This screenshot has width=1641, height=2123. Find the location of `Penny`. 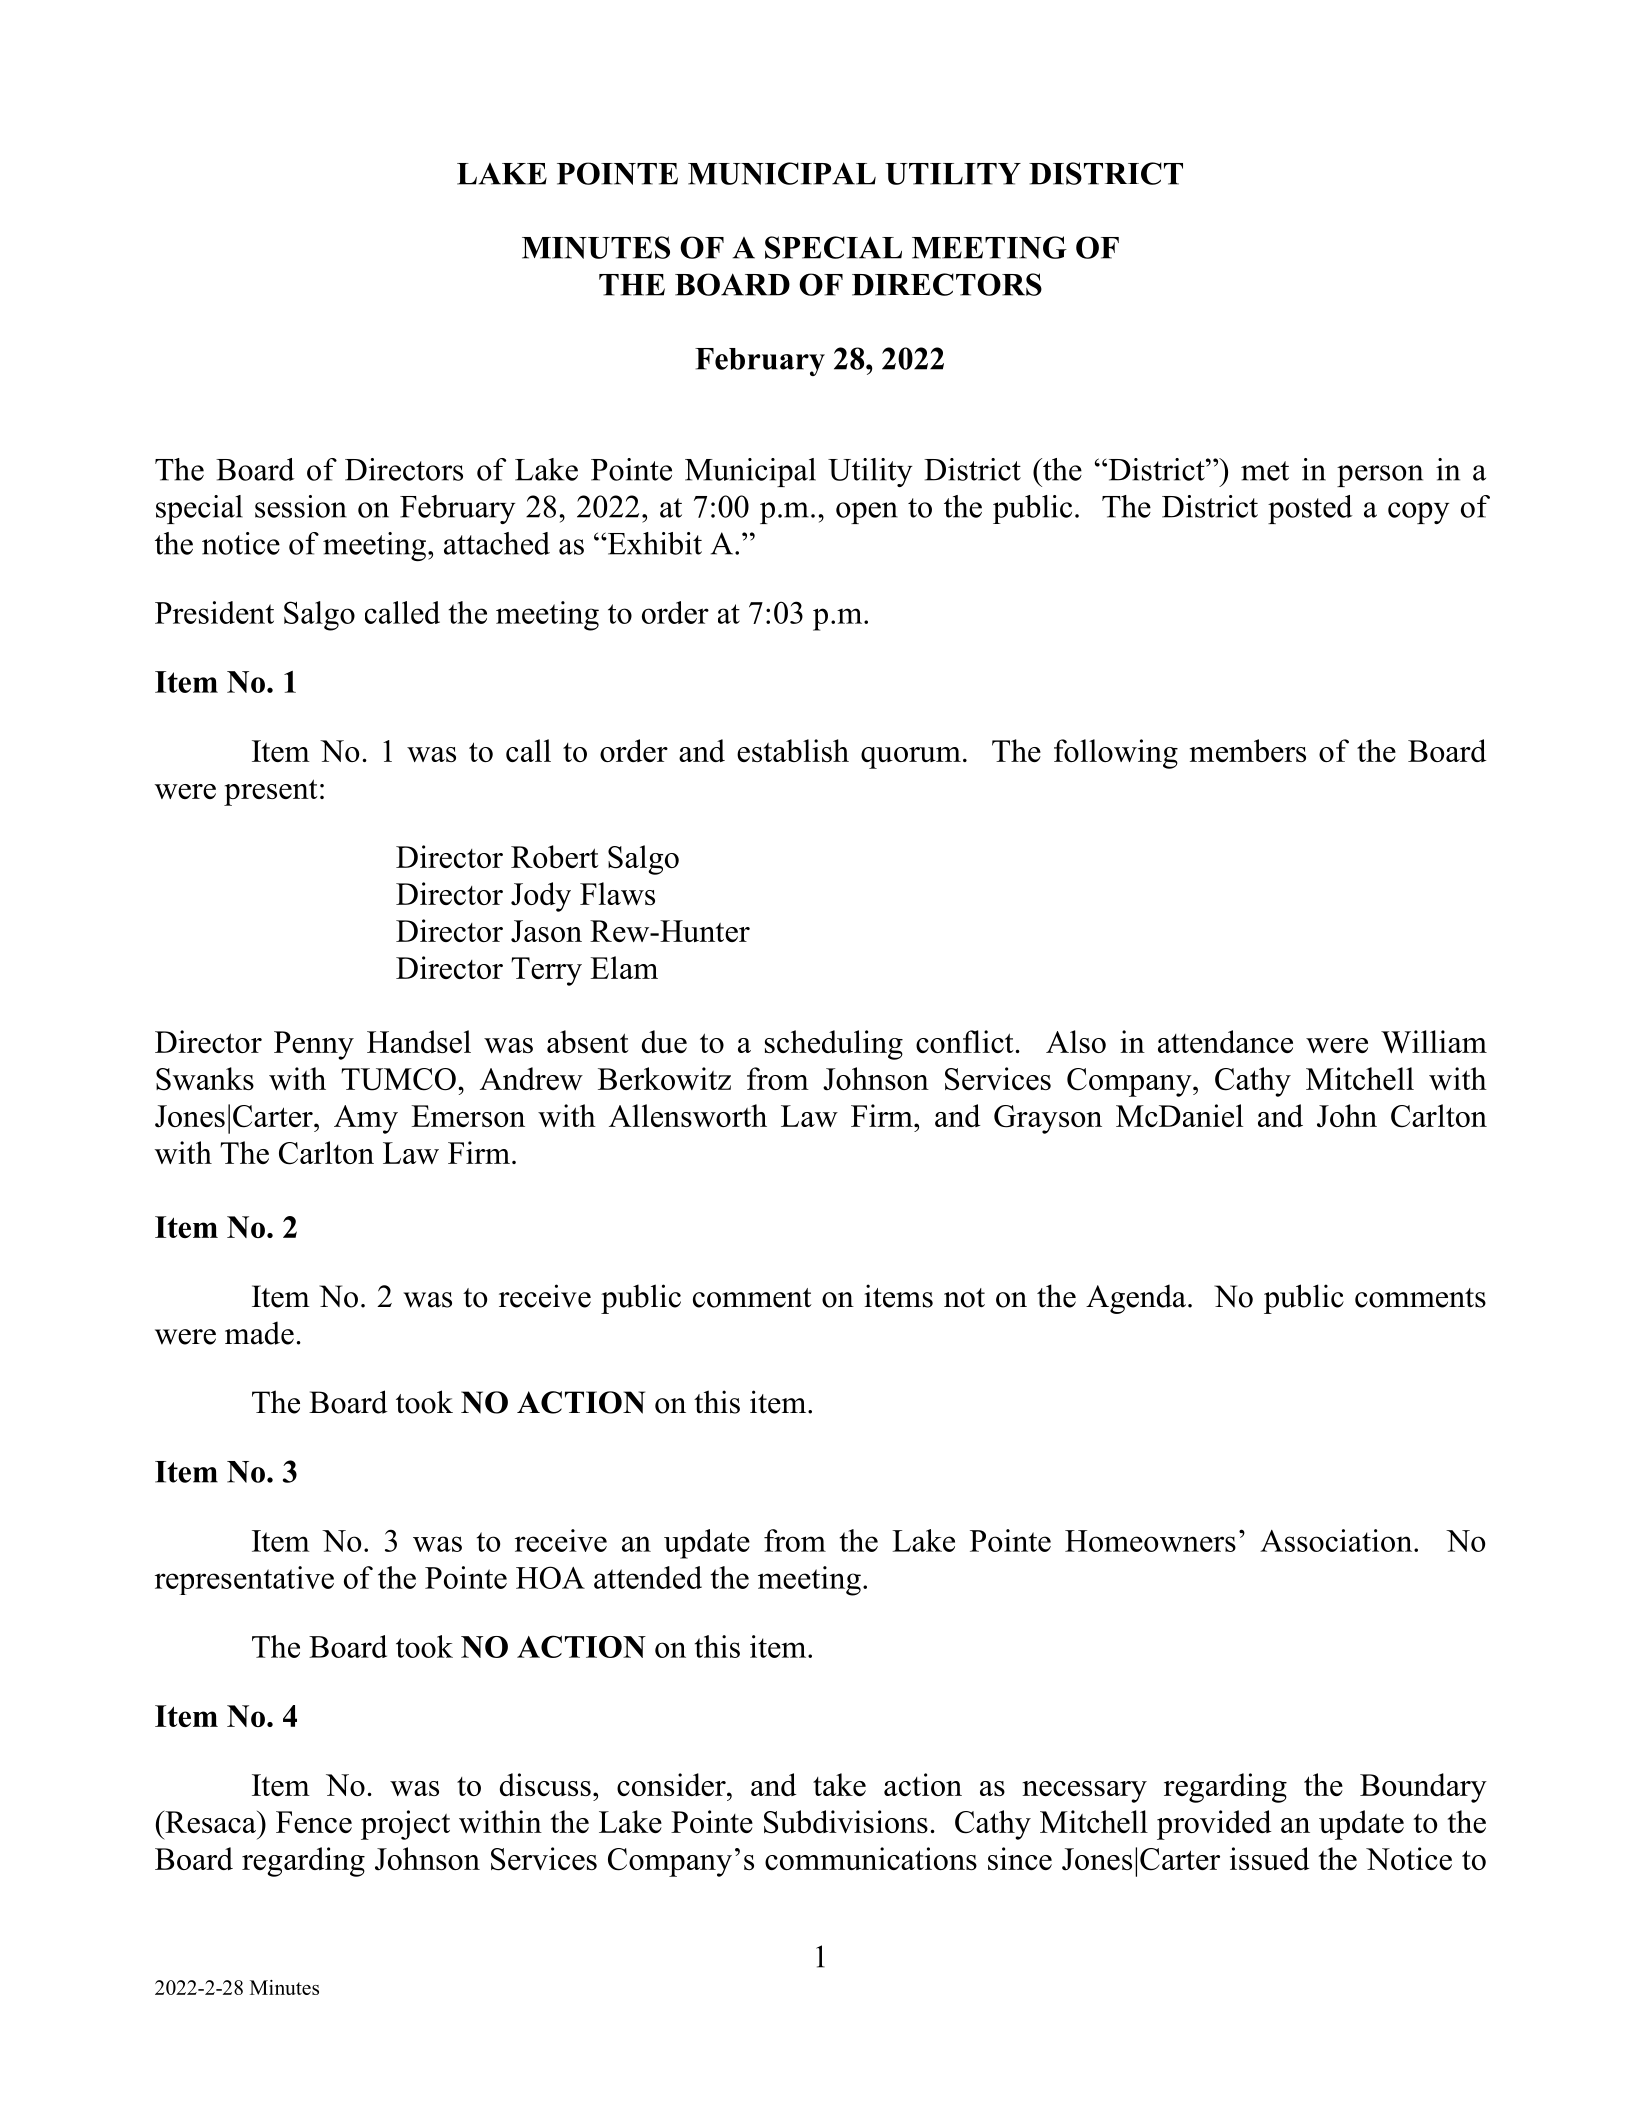

Penny is located at coordinates (314, 1045).
